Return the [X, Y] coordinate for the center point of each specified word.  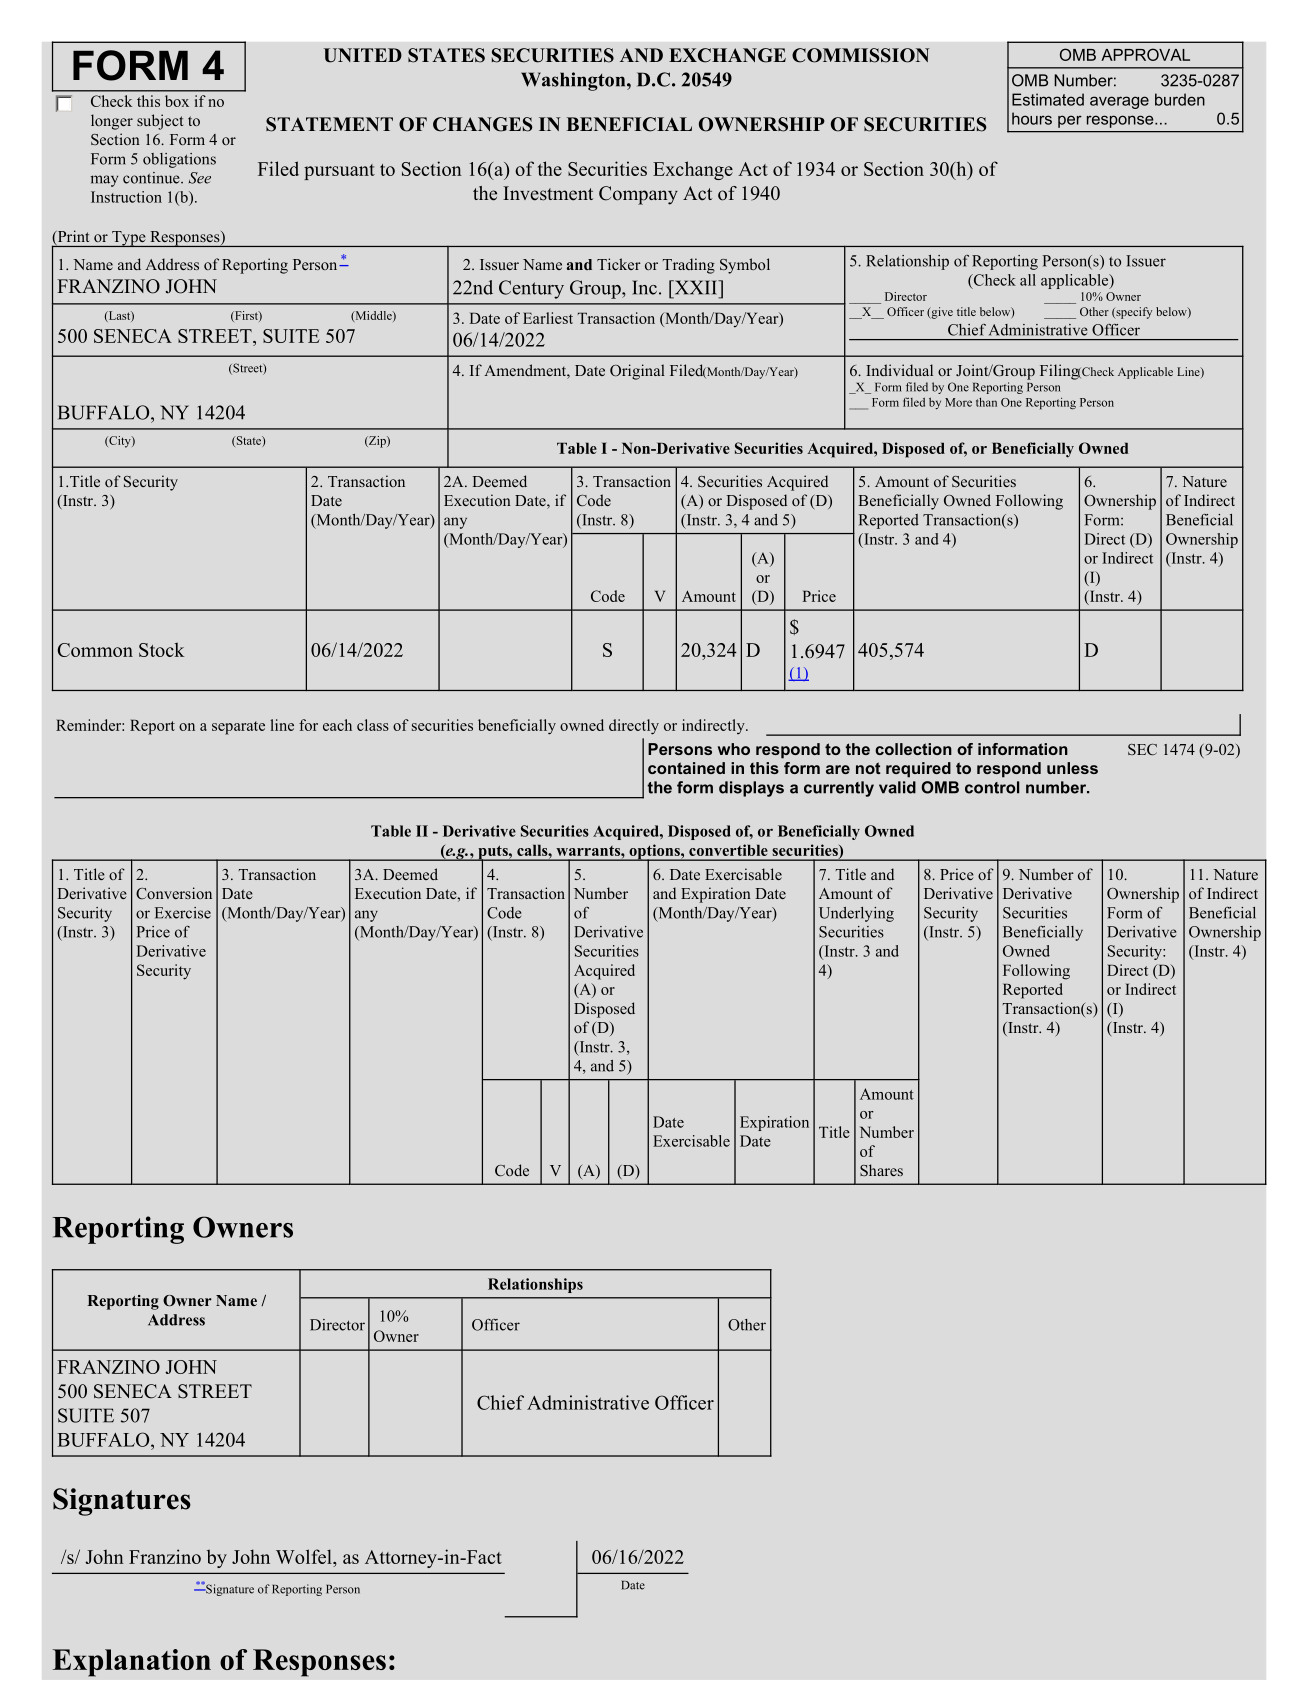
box [177, 101]
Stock [161, 649]
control [992, 787]
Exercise [183, 913]
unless [1072, 768]
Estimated [1048, 99]
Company [638, 195]
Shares [881, 1170]
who [734, 749]
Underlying [856, 914]
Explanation [132, 1663]
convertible [728, 850]
